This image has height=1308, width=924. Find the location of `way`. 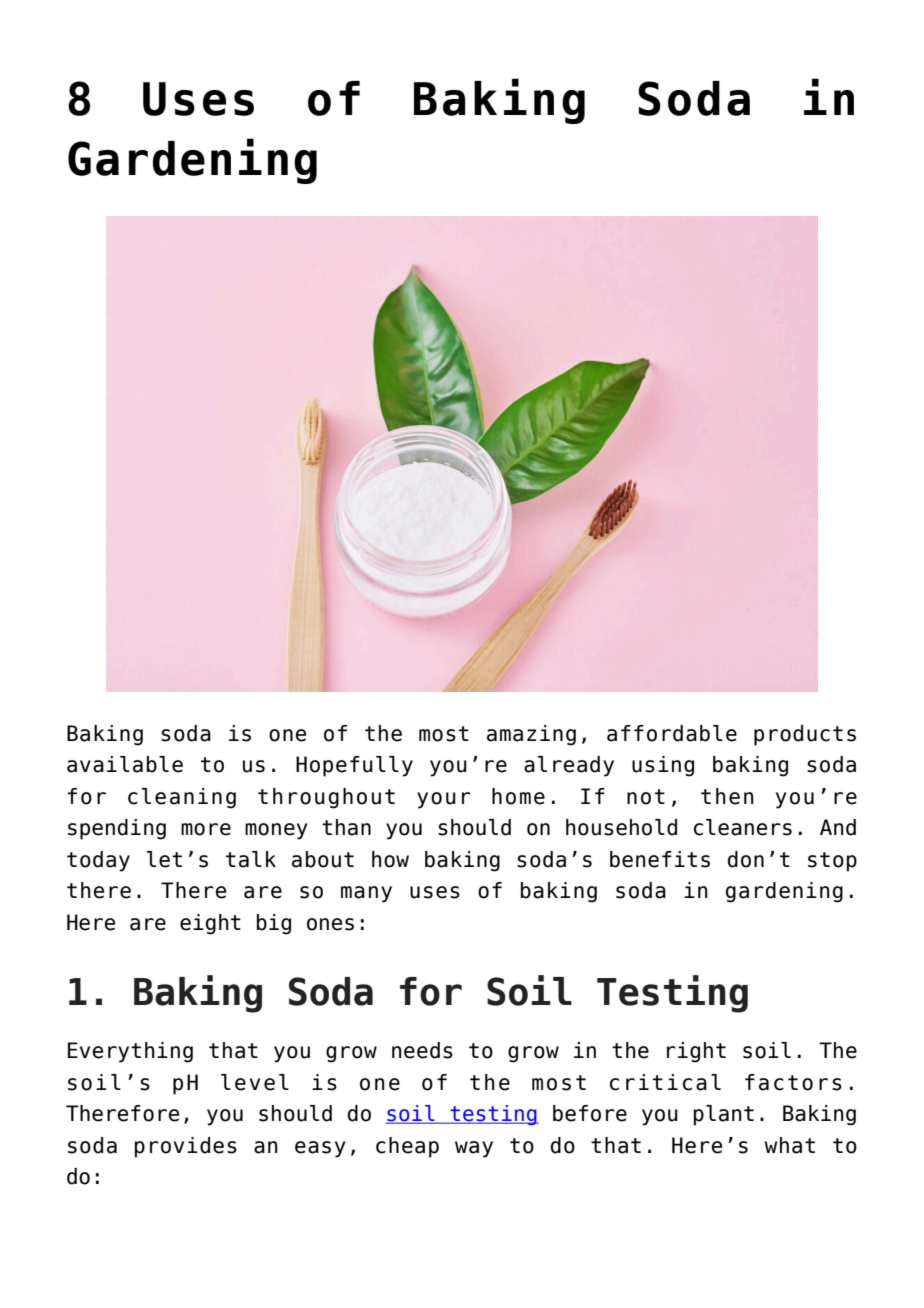

way is located at coordinates (474, 1149).
